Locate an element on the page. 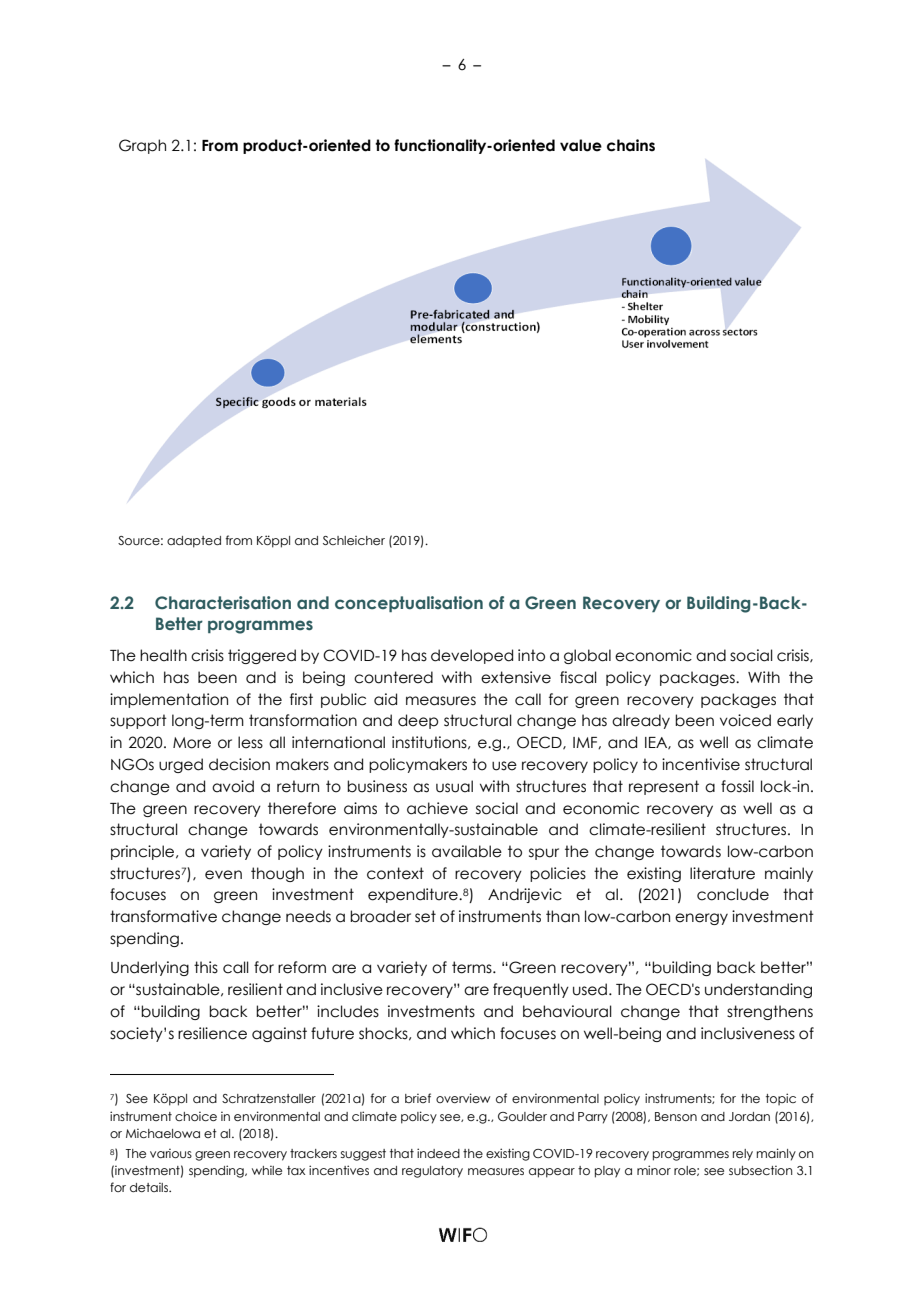  developed is located at coordinates (472, 656).
